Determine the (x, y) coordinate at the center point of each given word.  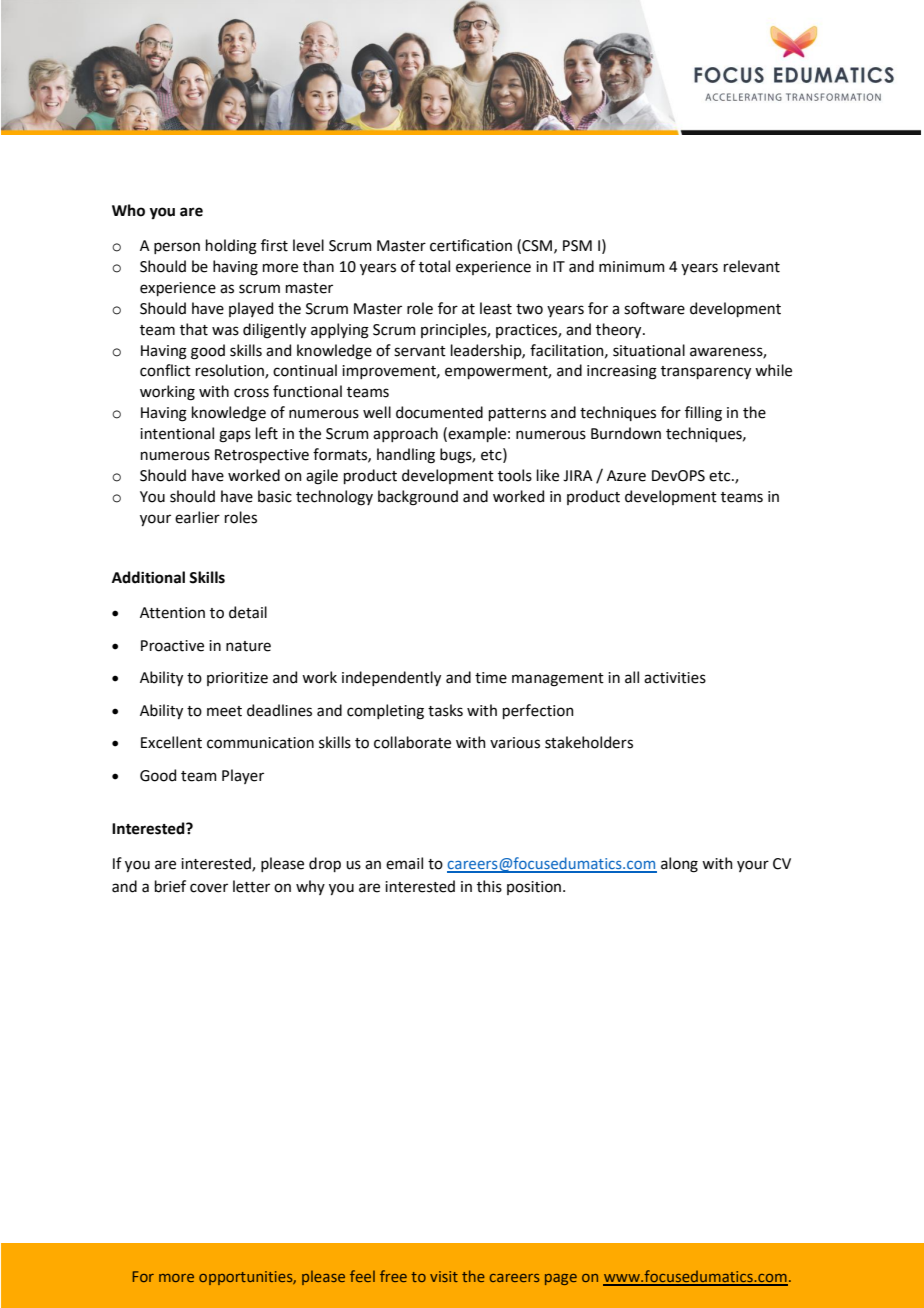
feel (362, 1276)
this (489, 886)
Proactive (172, 646)
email (404, 863)
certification (471, 245)
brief (170, 886)
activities (675, 678)
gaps (235, 436)
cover (209, 888)
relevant (752, 266)
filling (703, 414)
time (491, 678)
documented (439, 412)
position (534, 888)
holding (231, 247)
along (679, 865)
